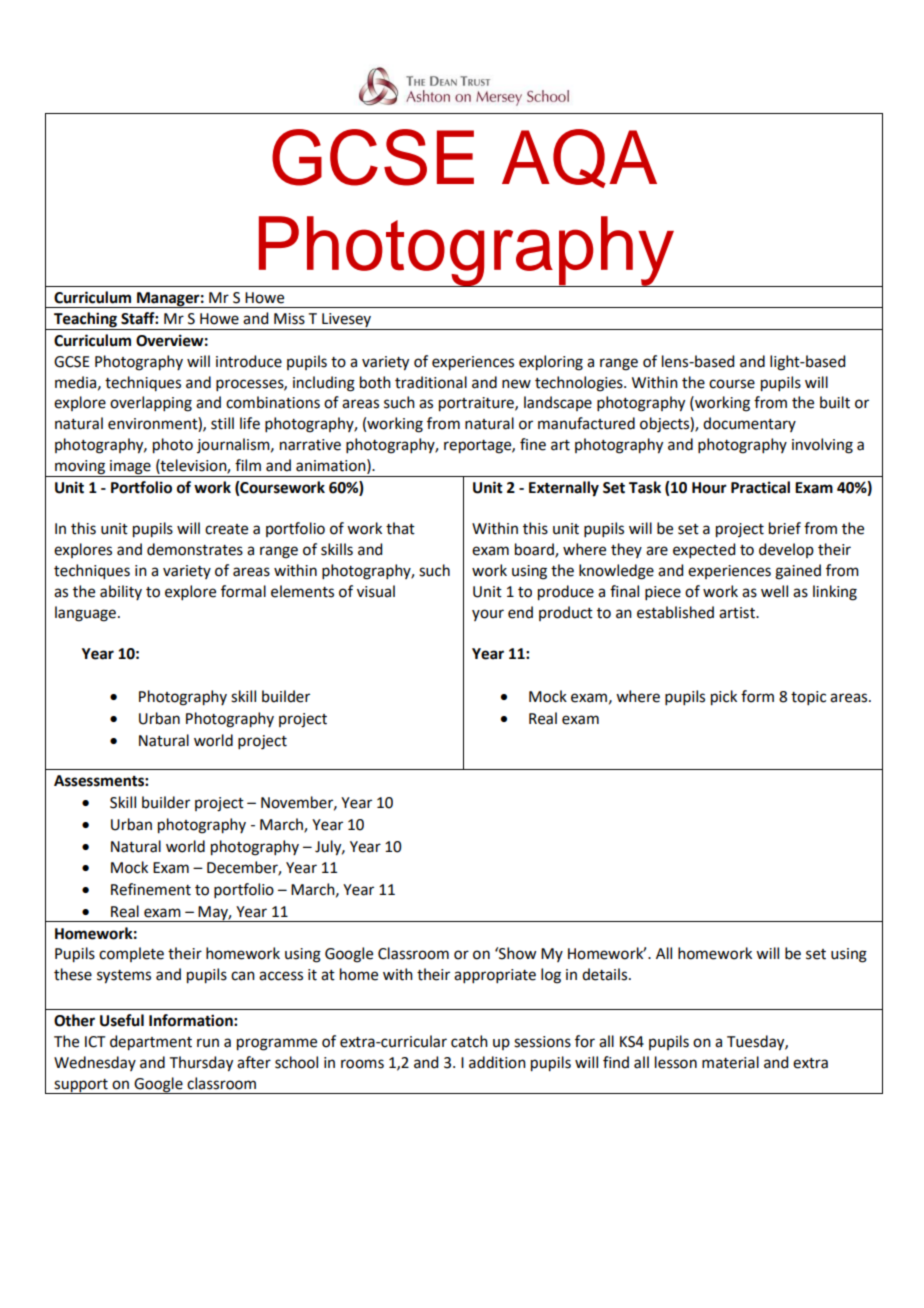 The height and width of the screenshot is (1308, 924). Describe the element at coordinates (121, 592) in the screenshot. I see `ability` at that location.
